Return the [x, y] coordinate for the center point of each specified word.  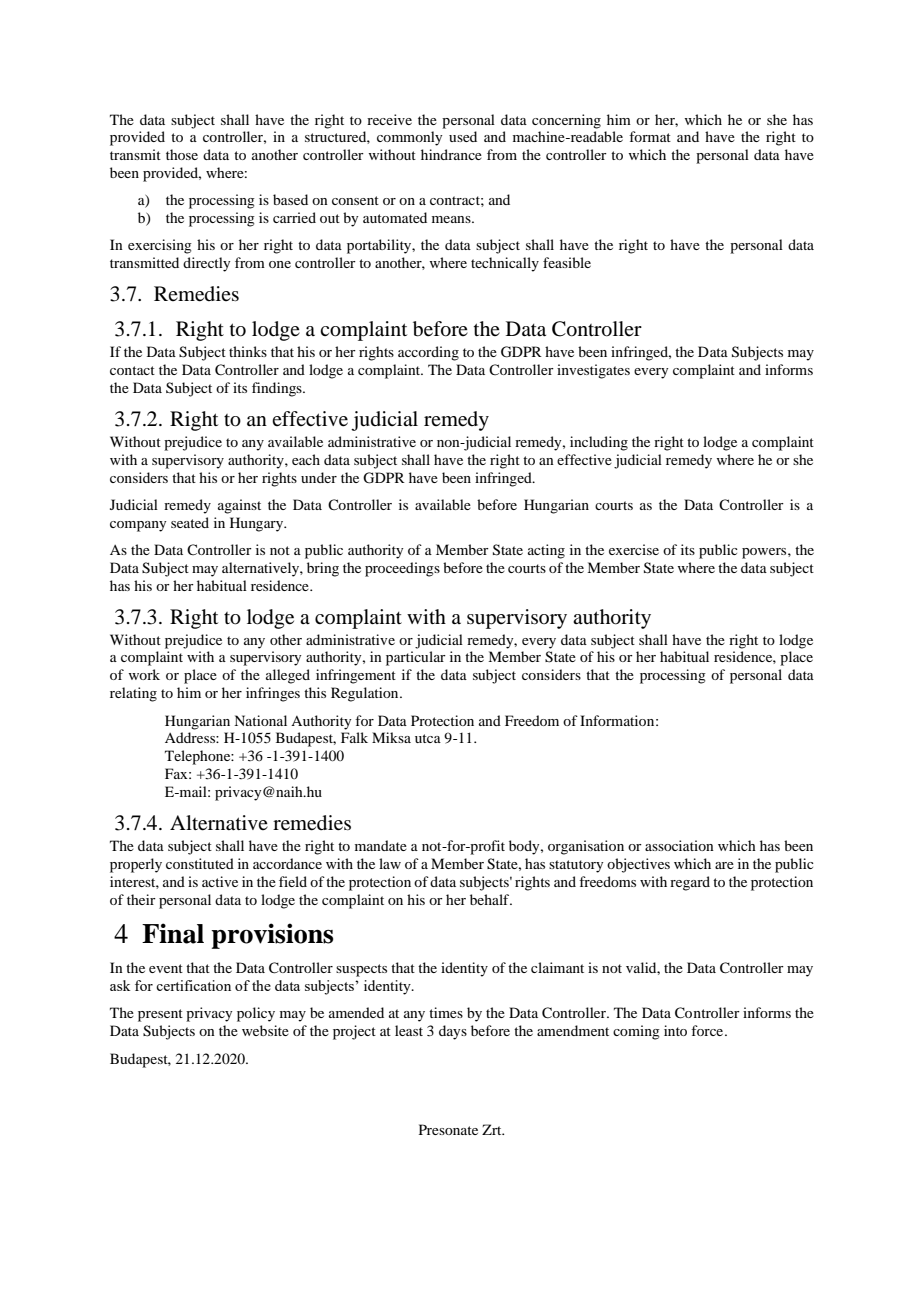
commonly [409, 138]
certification [193, 985]
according [428, 353]
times [446, 1012]
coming [636, 1032]
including [599, 443]
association [679, 845]
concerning [566, 121]
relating [133, 694]
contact [132, 370]
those [182, 154]
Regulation [366, 694]
